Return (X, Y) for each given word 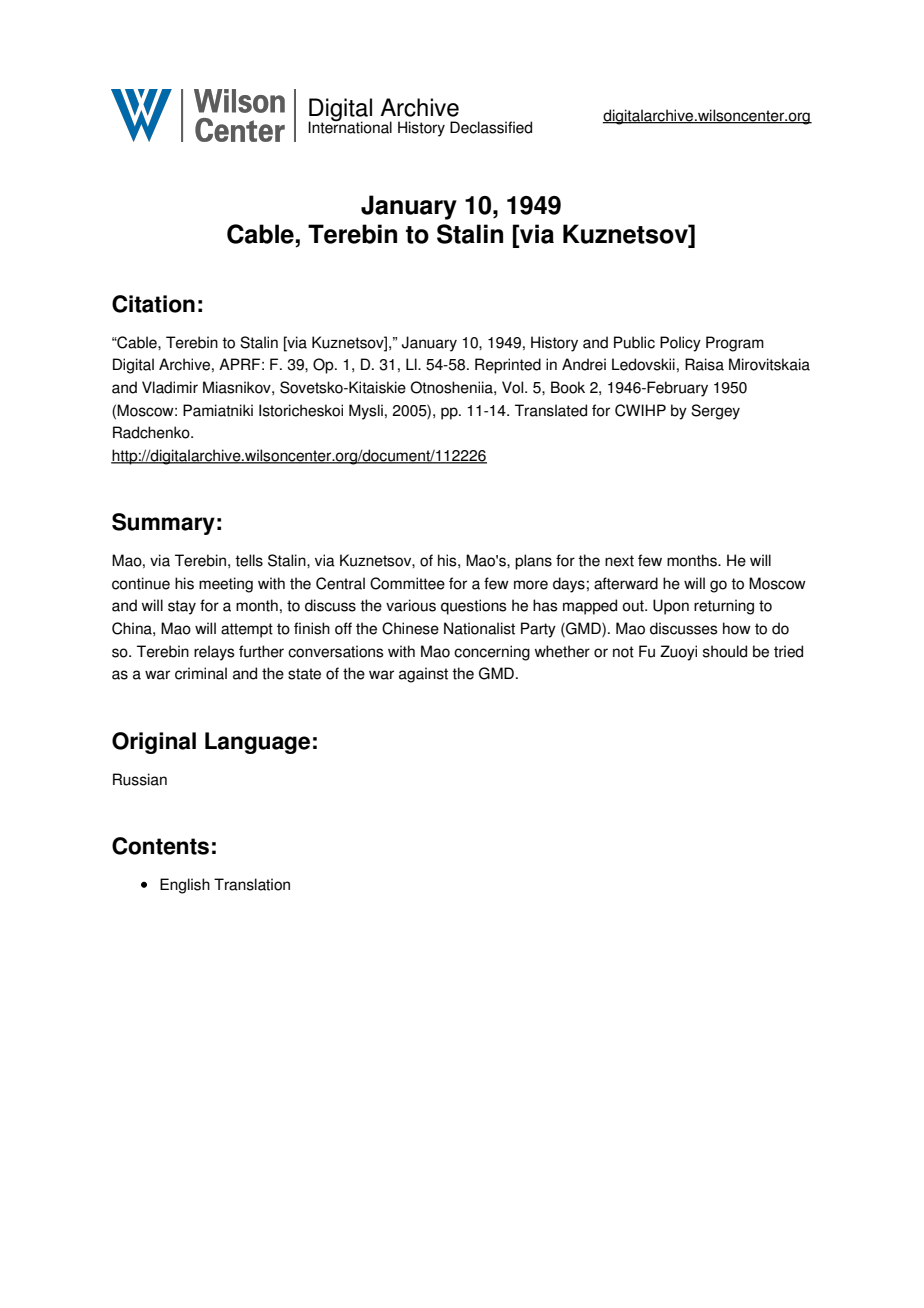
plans (533, 562)
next (619, 561)
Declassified (491, 127)
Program (735, 344)
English (185, 886)
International (350, 126)
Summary (163, 524)
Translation (252, 884)
